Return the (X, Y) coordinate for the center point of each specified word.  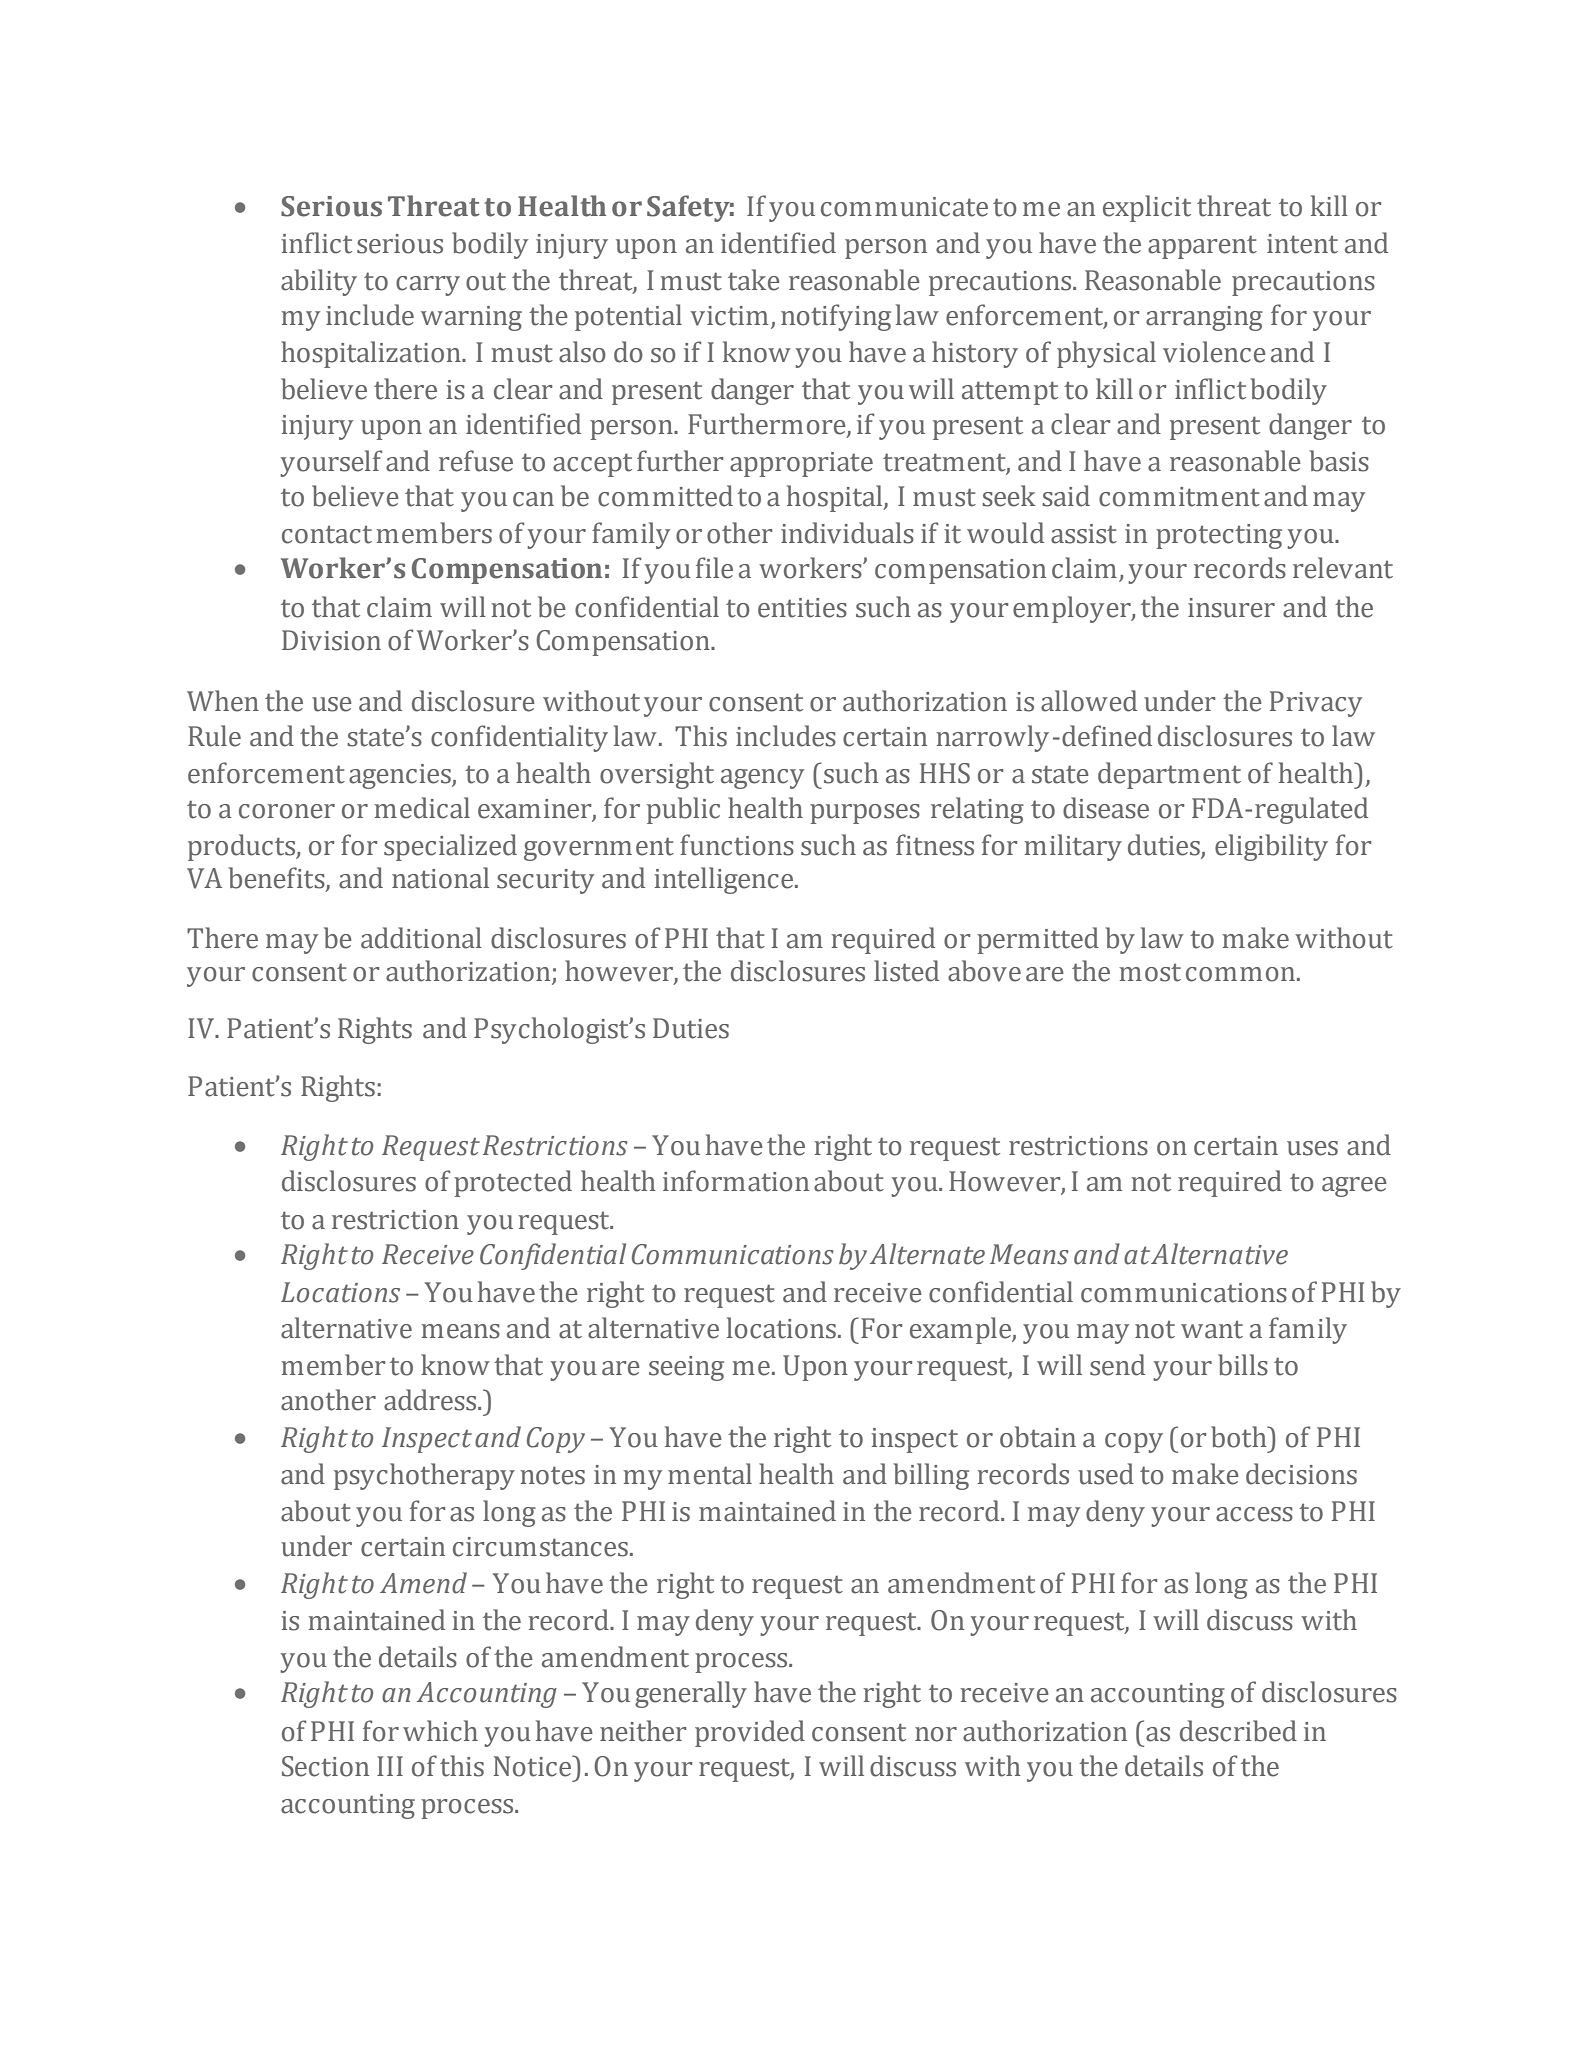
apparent (1202, 247)
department (1169, 775)
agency (762, 779)
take (754, 280)
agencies (401, 776)
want (1212, 1330)
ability (319, 282)
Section (325, 1766)
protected (513, 1183)
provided (750, 1733)
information (736, 1181)
